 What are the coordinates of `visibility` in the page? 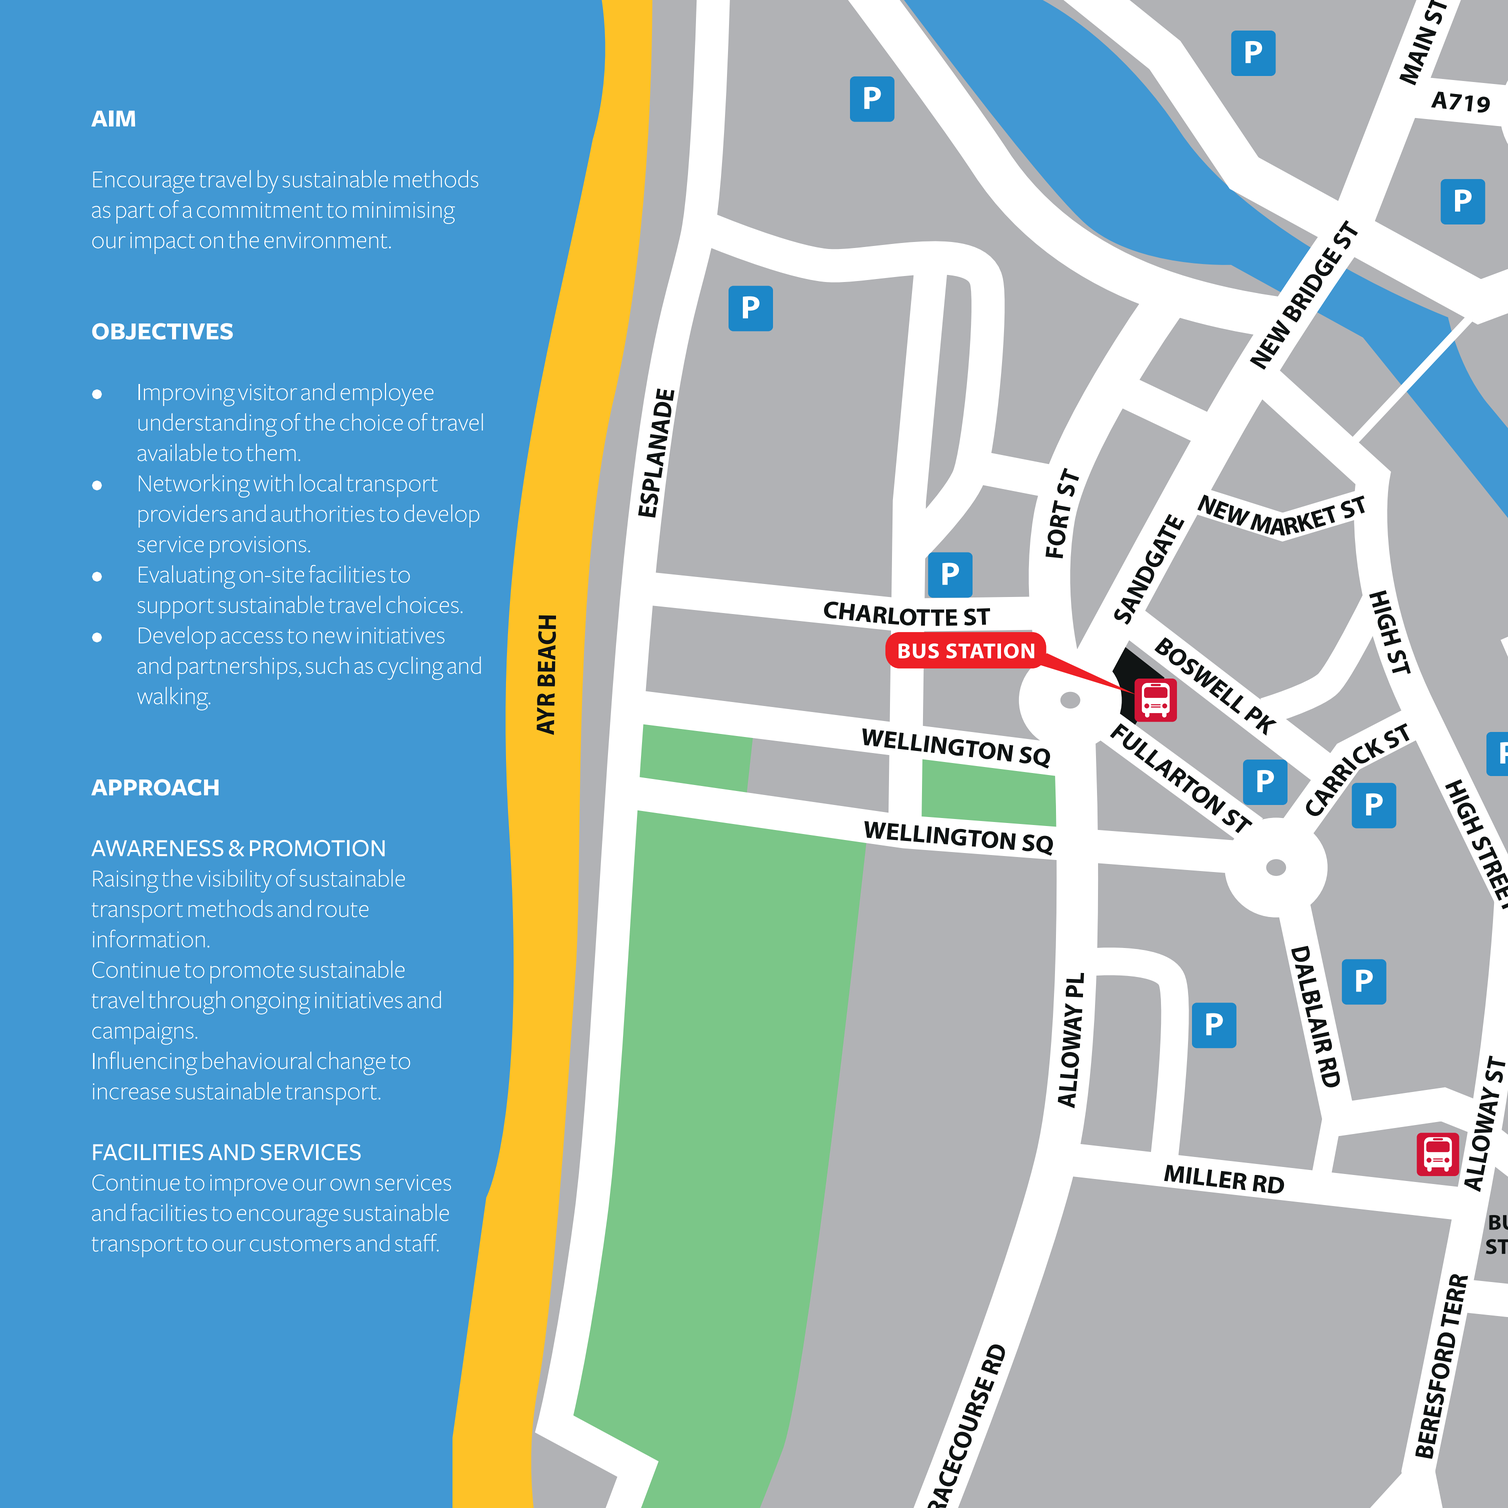 It's located at (234, 881).
